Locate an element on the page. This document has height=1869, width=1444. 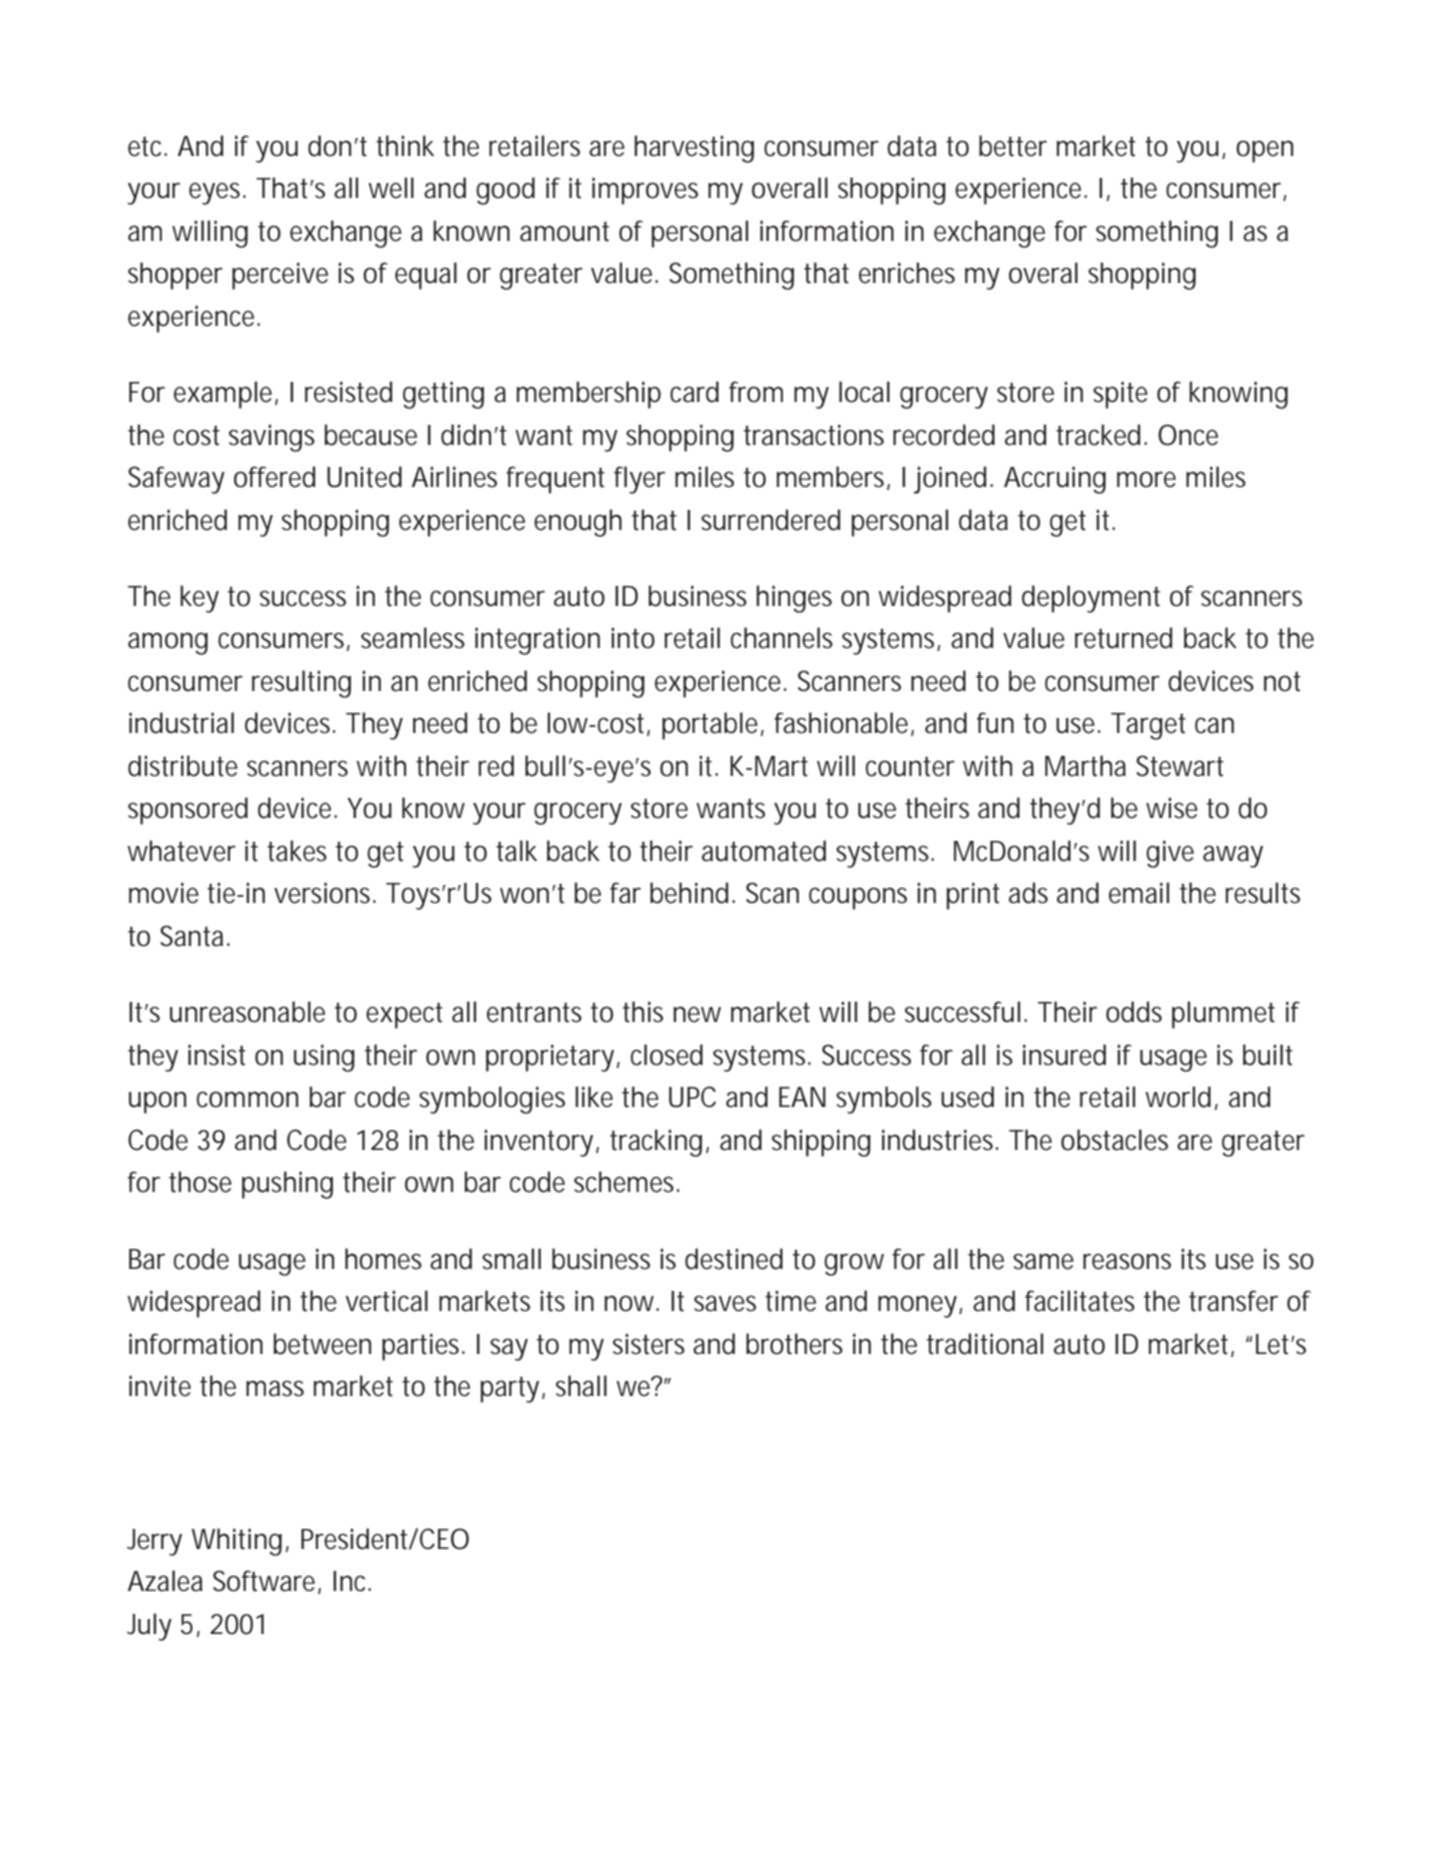
shall is located at coordinates (581, 1386).
